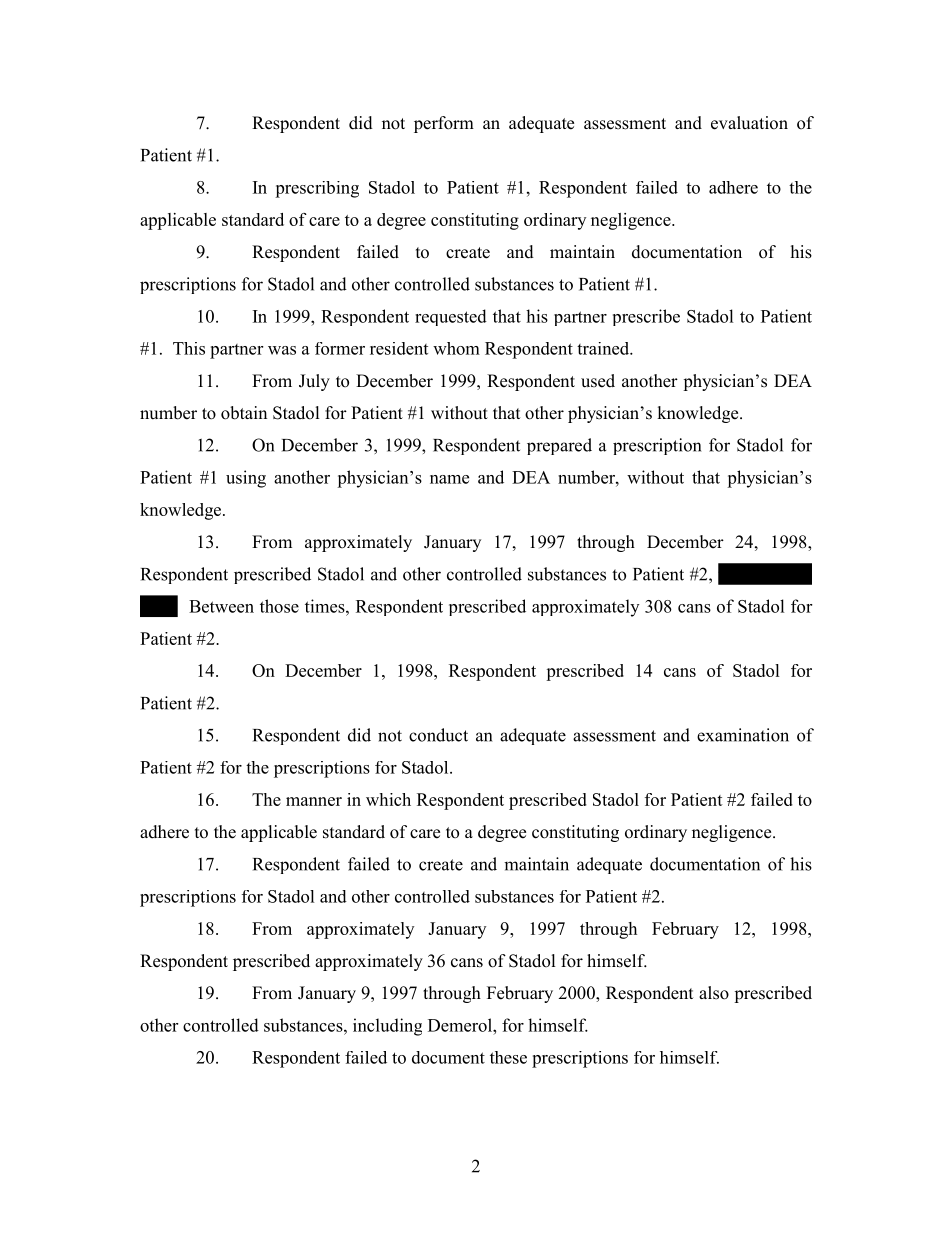 The height and width of the screenshot is (1233, 952). What do you see at coordinates (559, 446) in the screenshot?
I see `prepared` at bounding box center [559, 446].
